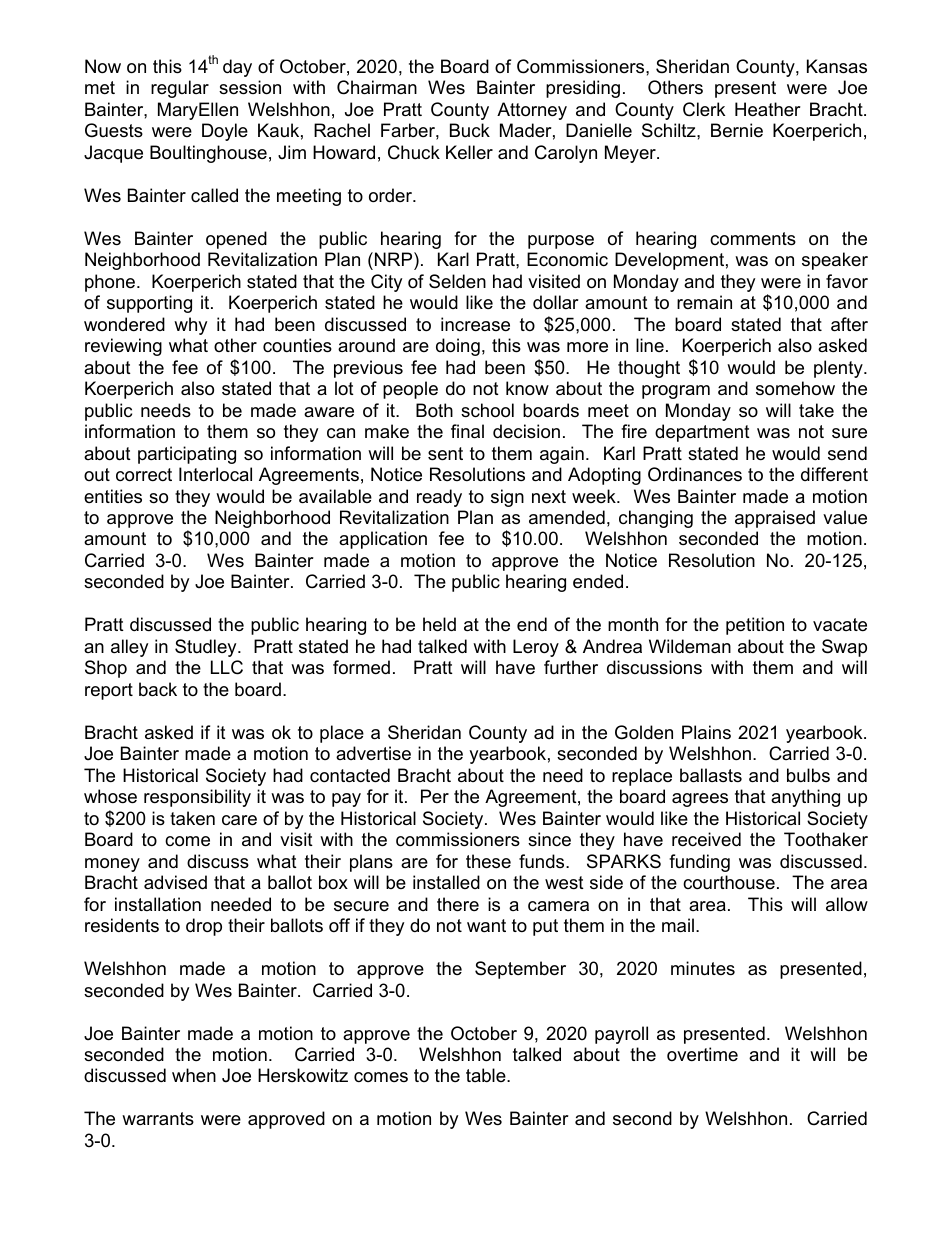 This document has width=952, height=1233. Describe the element at coordinates (755, 626) in the document. I see `petition` at that location.
